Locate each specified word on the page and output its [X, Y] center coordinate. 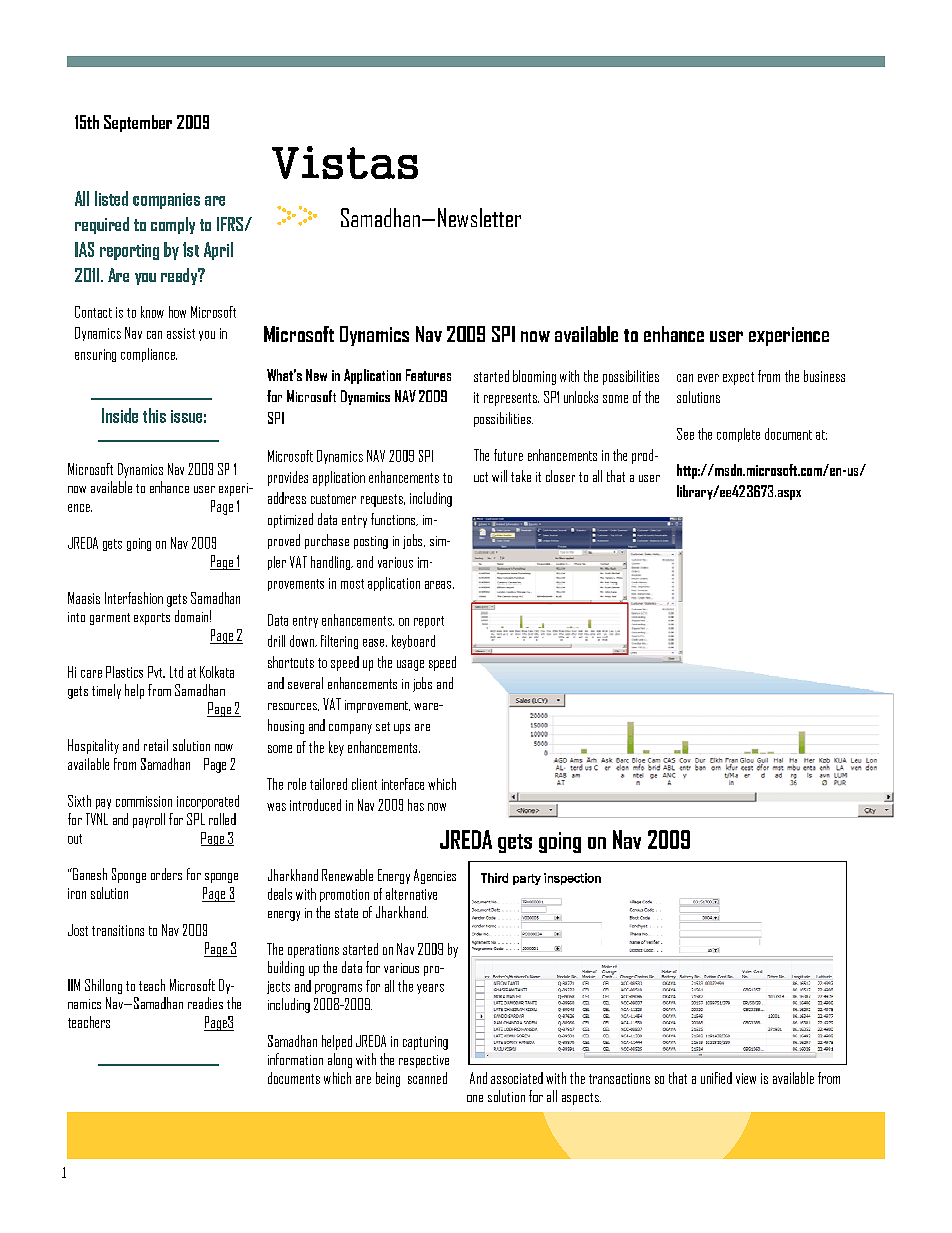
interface [403, 784]
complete [738, 435]
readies [205, 1003]
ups [402, 729]
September [138, 123]
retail [156, 745]
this [154, 415]
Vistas [345, 162]
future [508, 455]
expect [738, 378]
